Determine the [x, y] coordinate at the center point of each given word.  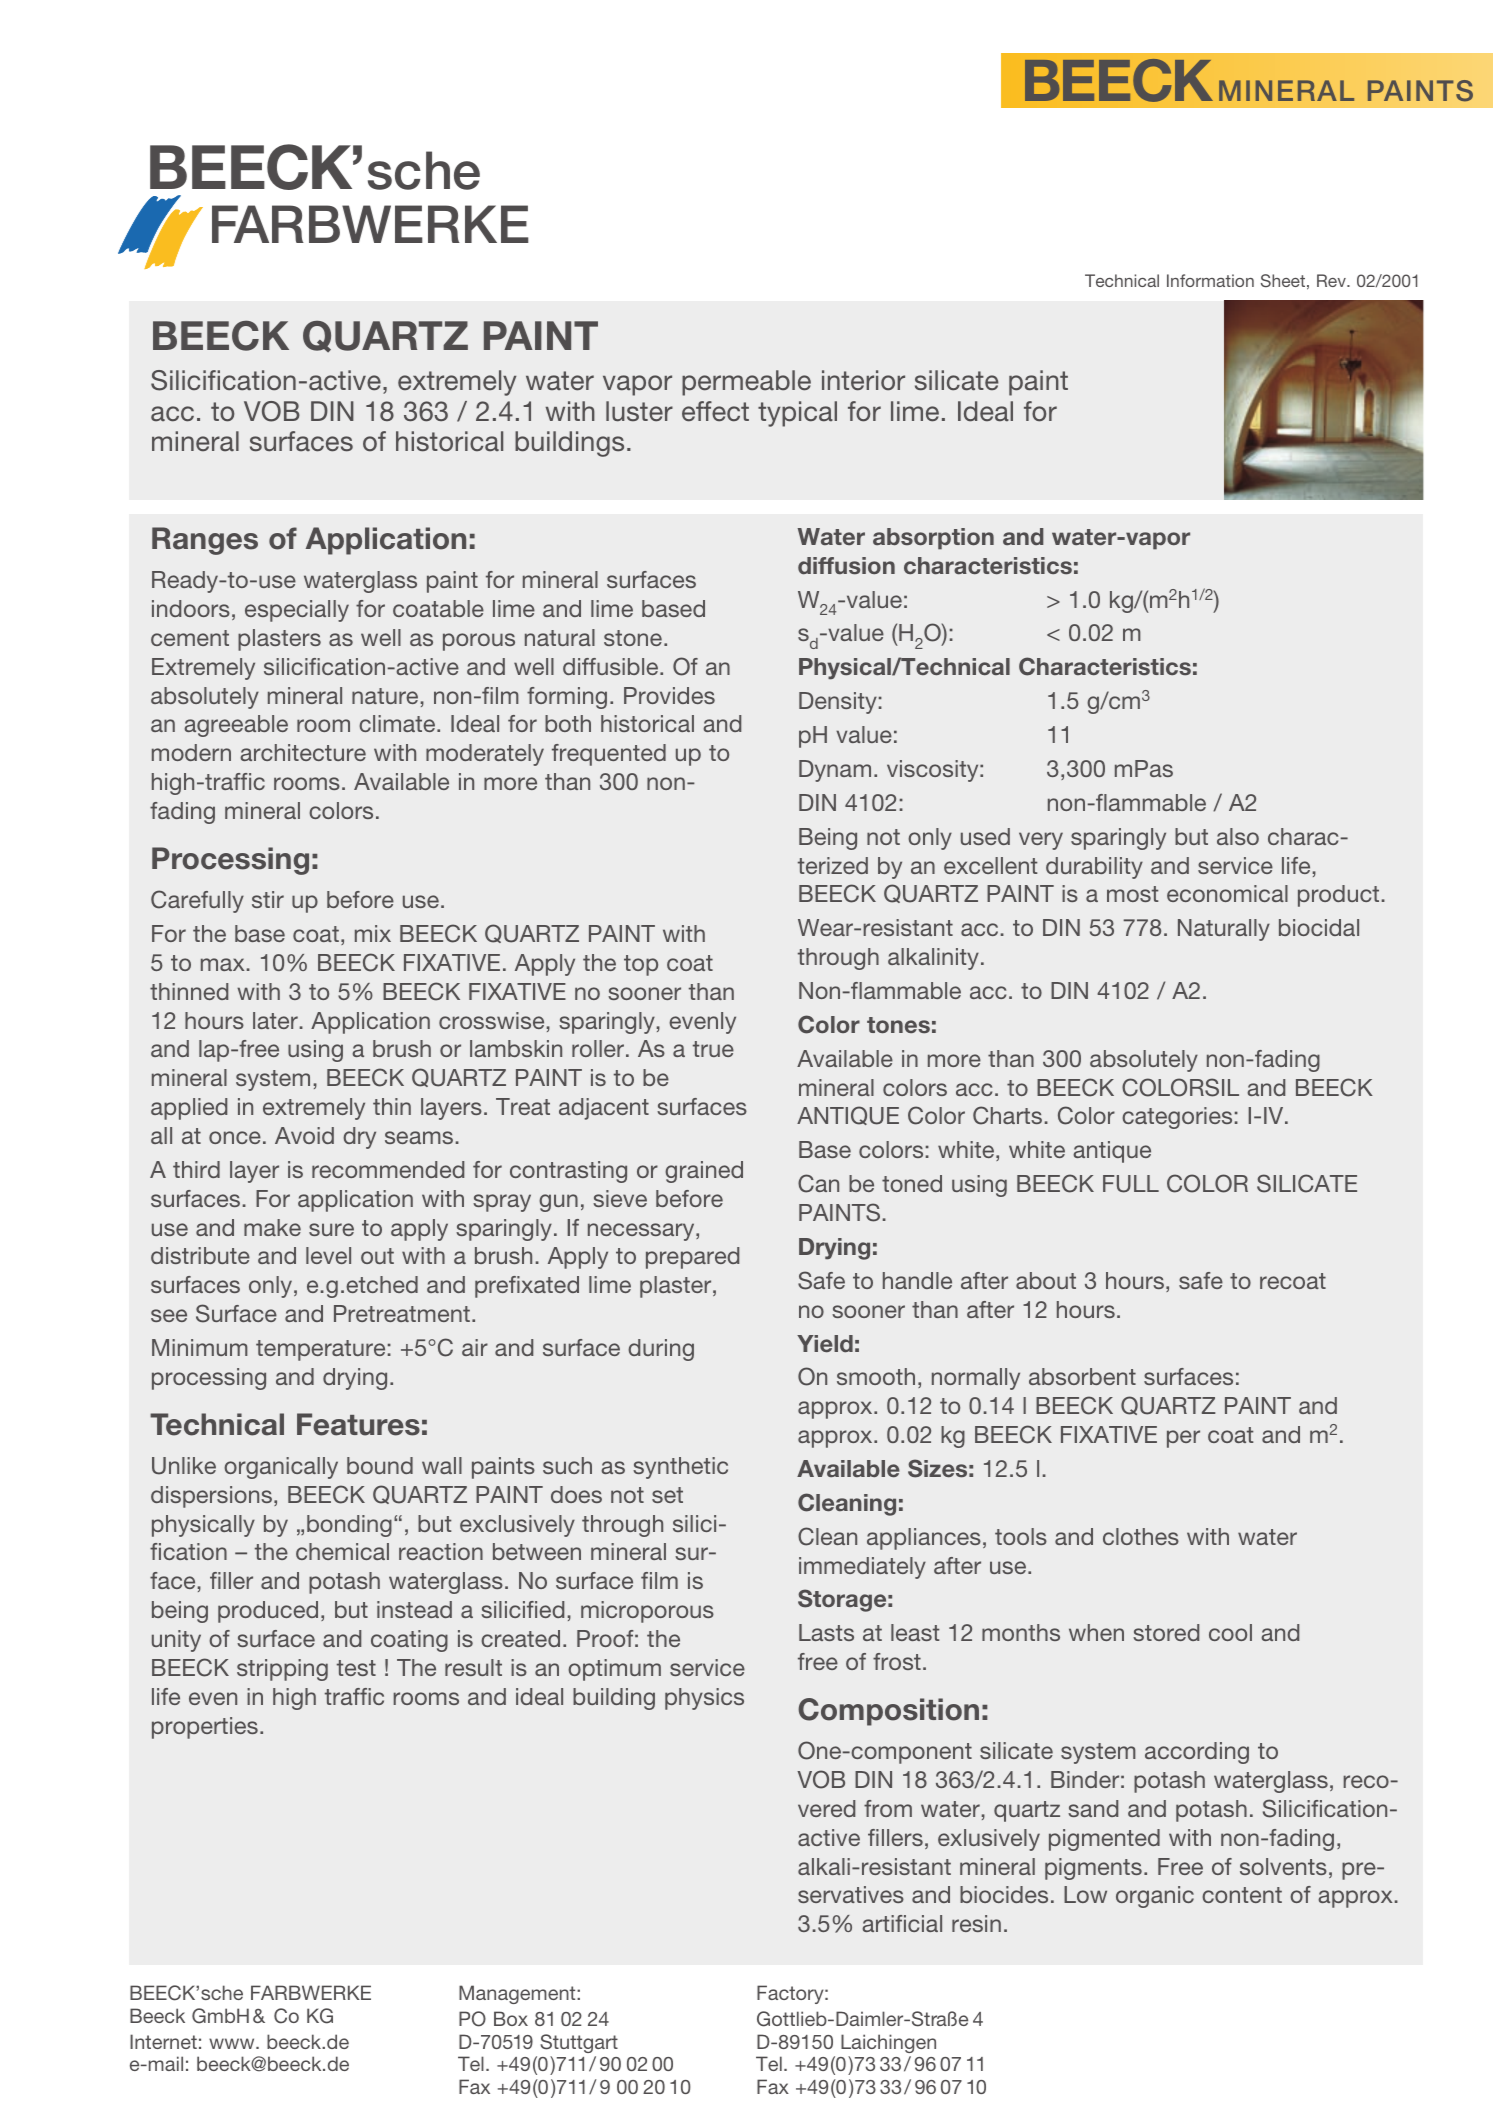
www [233, 2043]
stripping [282, 1670]
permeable [746, 383]
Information [1210, 280]
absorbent [1082, 1376]
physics [704, 1699]
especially [297, 611]
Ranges [205, 541]
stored [1166, 1632]
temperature [320, 1350]
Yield [825, 1344]
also [1238, 836]
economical [1227, 893]
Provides [669, 695]
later [275, 1020]
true [713, 1049]
